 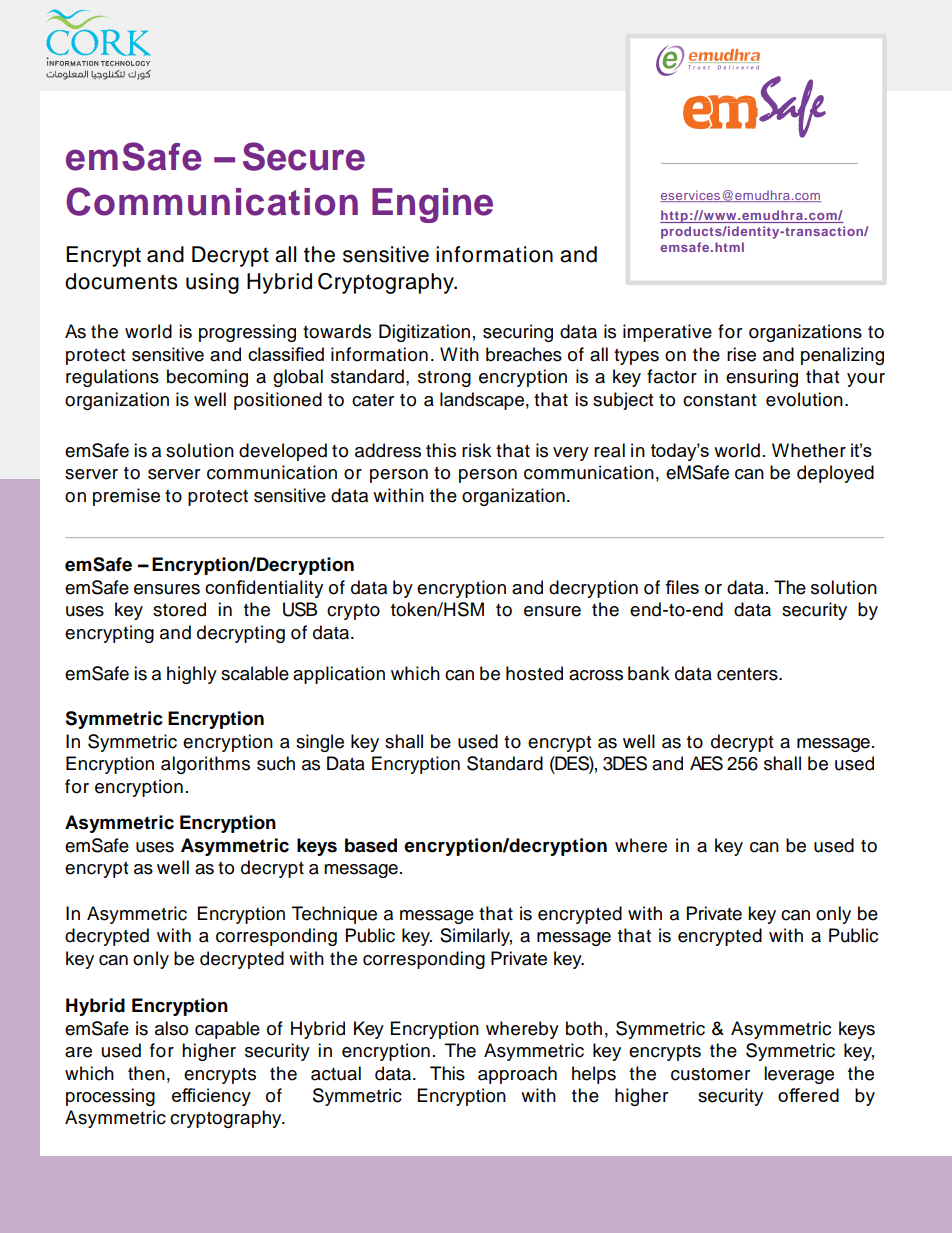 What do you see at coordinates (146, 1073) in the screenshot?
I see `then` at bounding box center [146, 1073].
